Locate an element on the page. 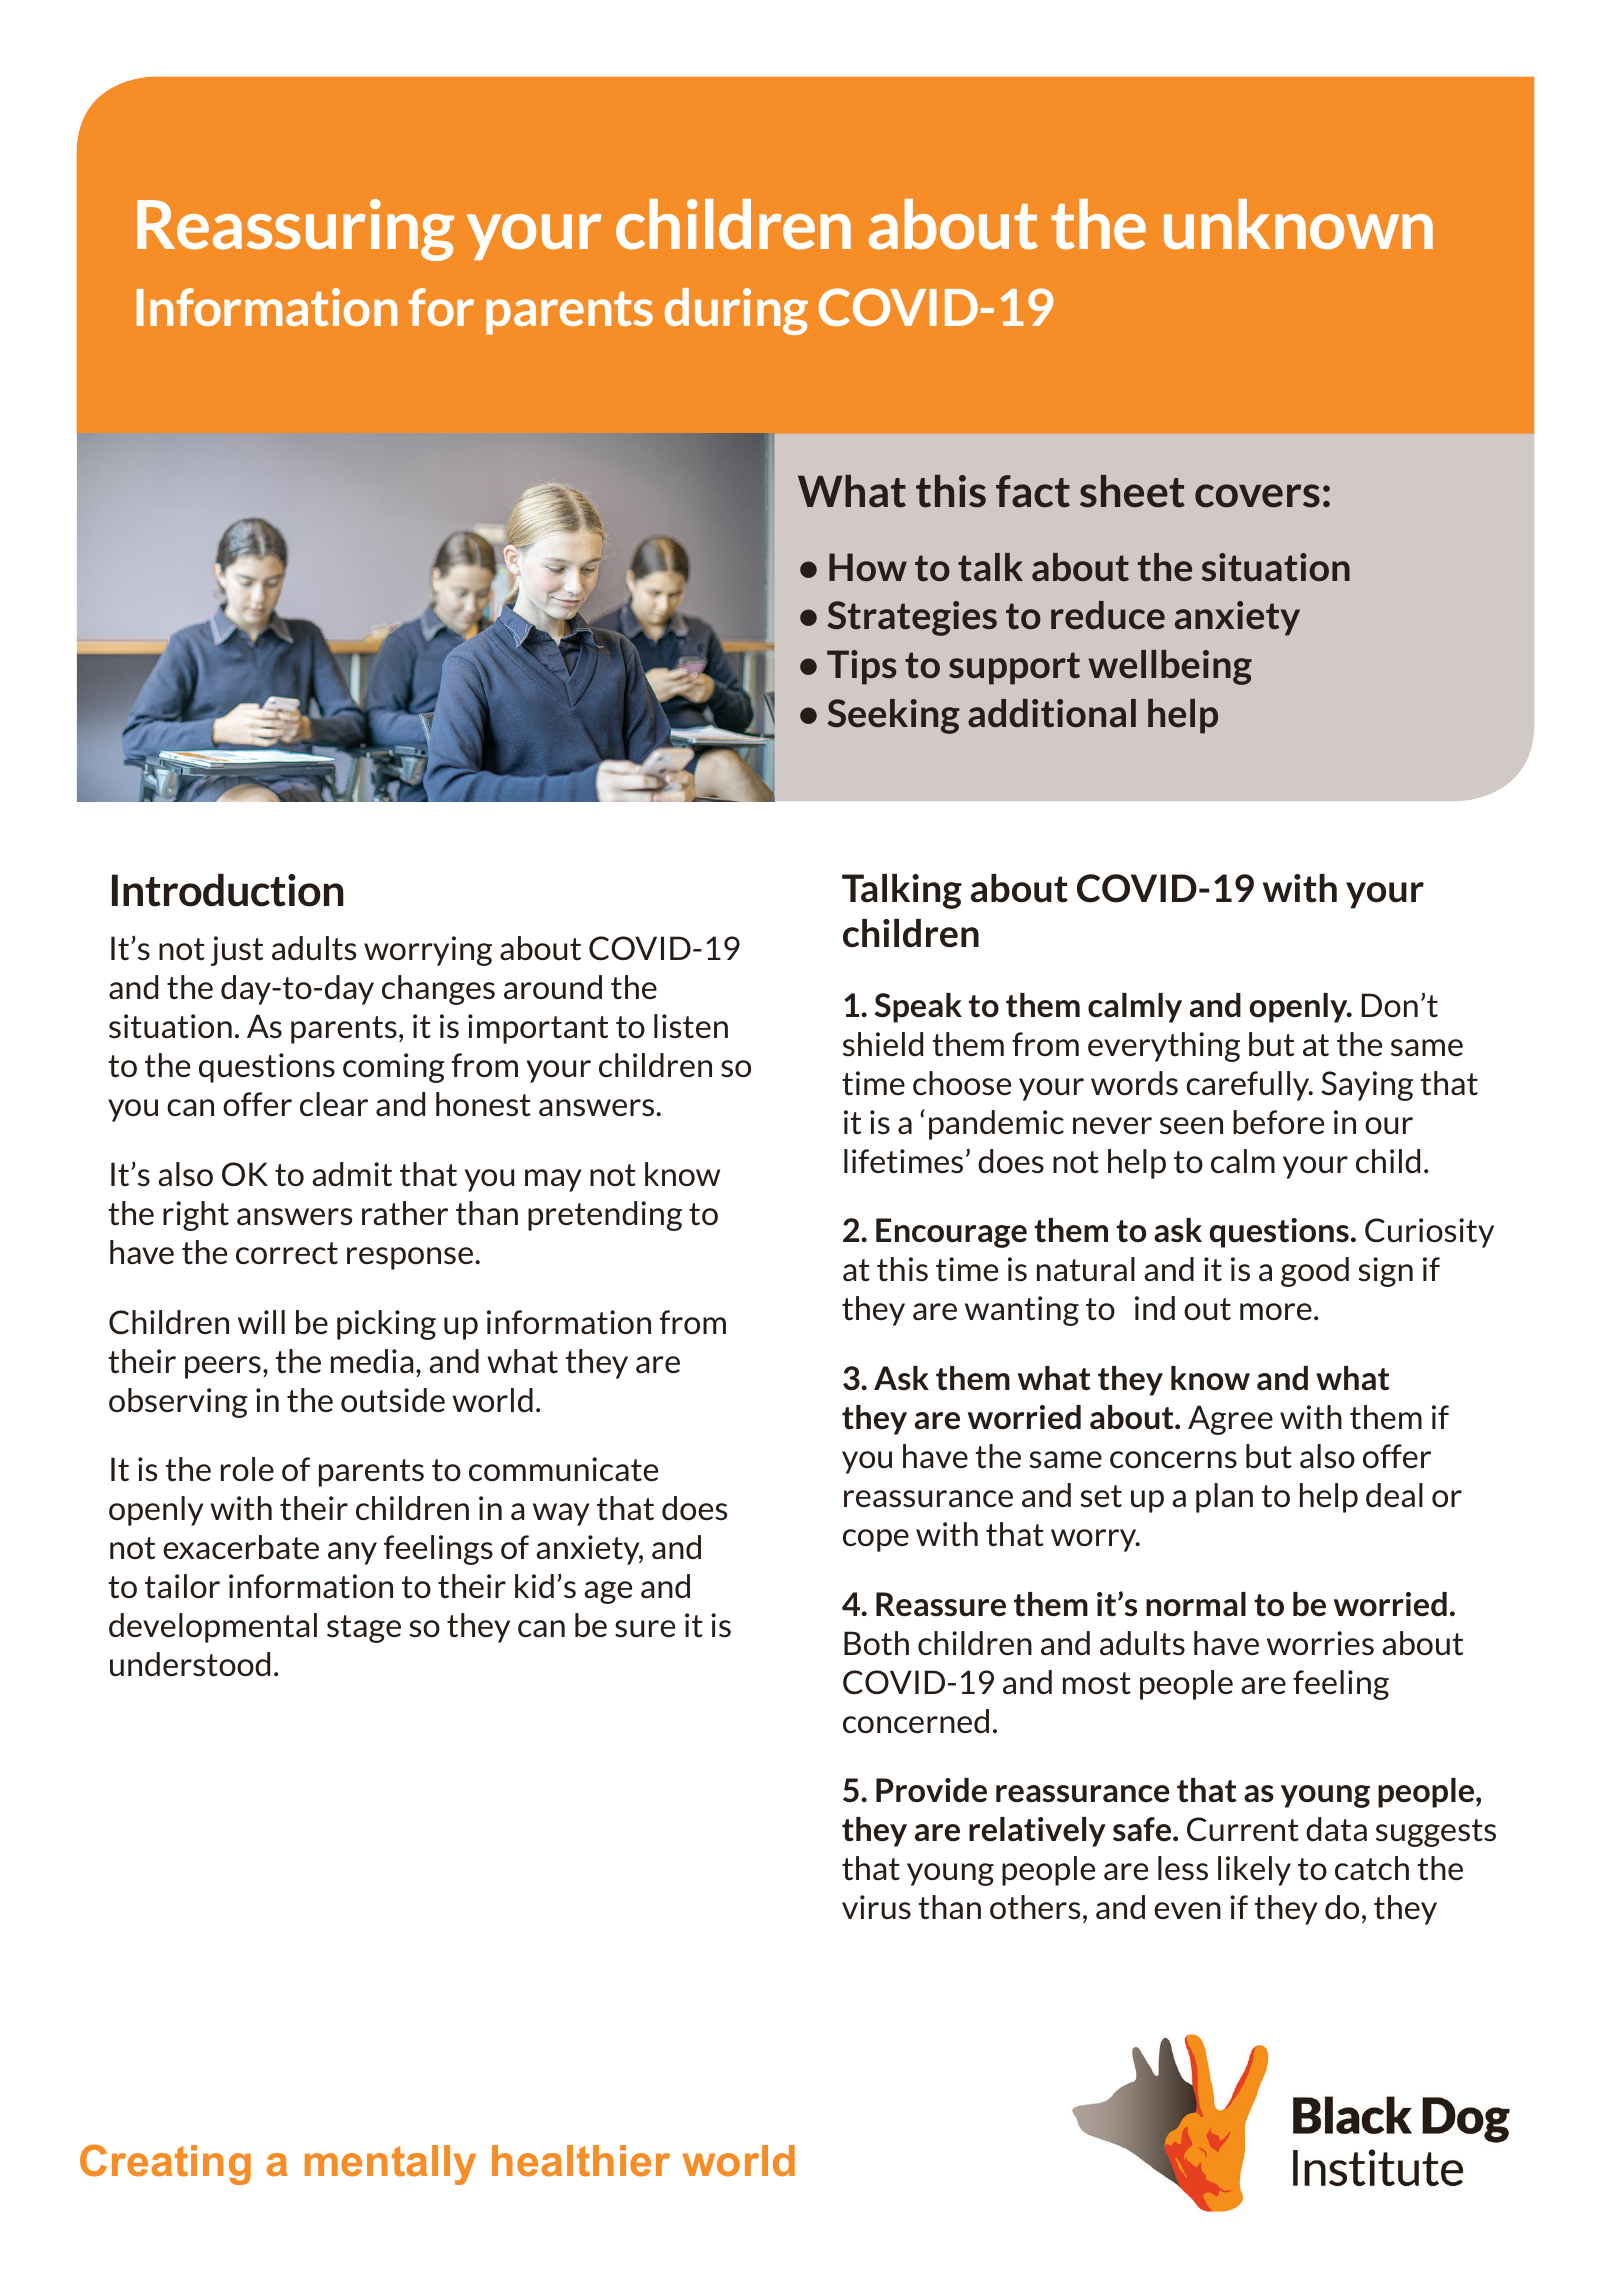  plan is located at coordinates (1224, 1498).
